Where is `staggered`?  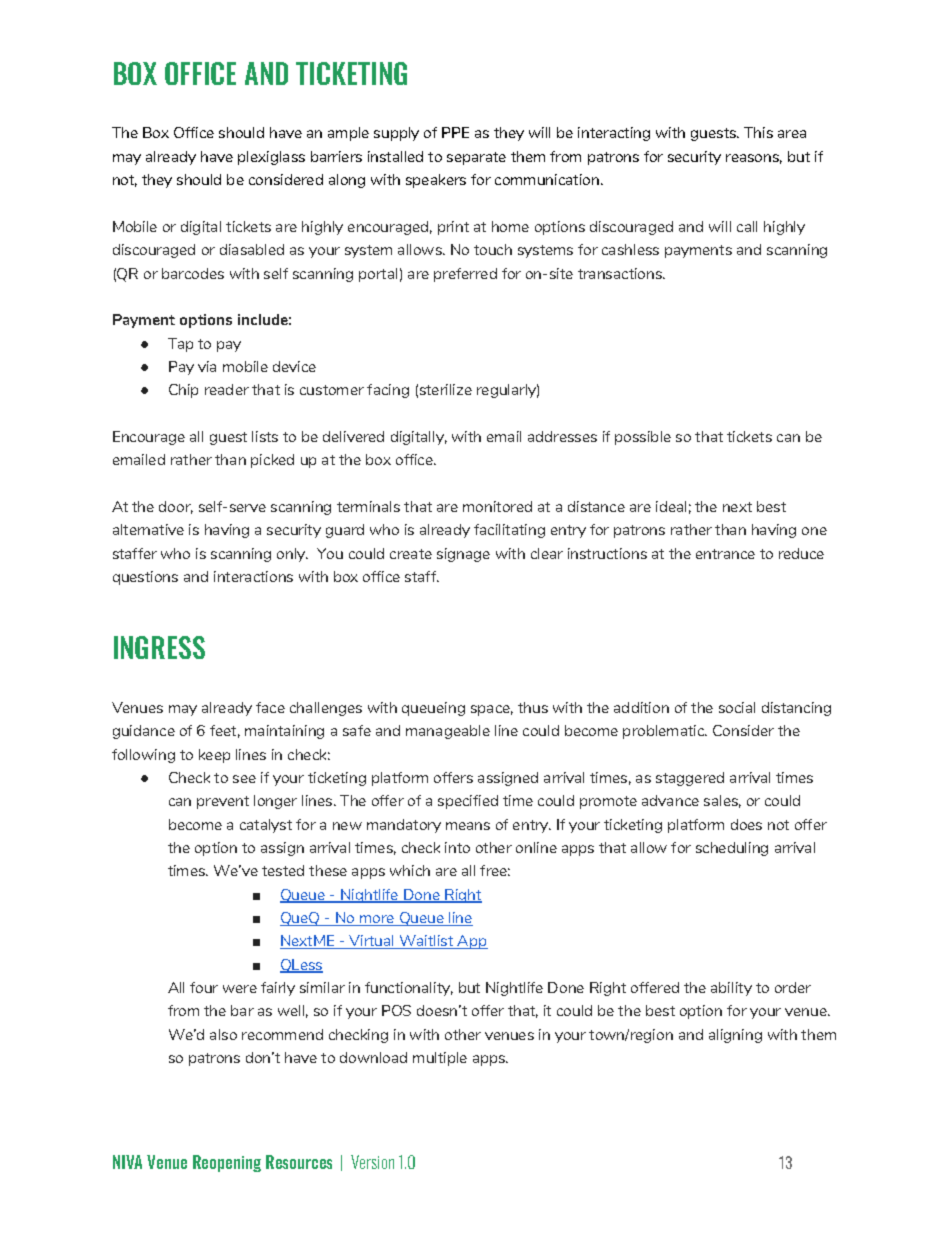
staggered is located at coordinates (690, 779).
